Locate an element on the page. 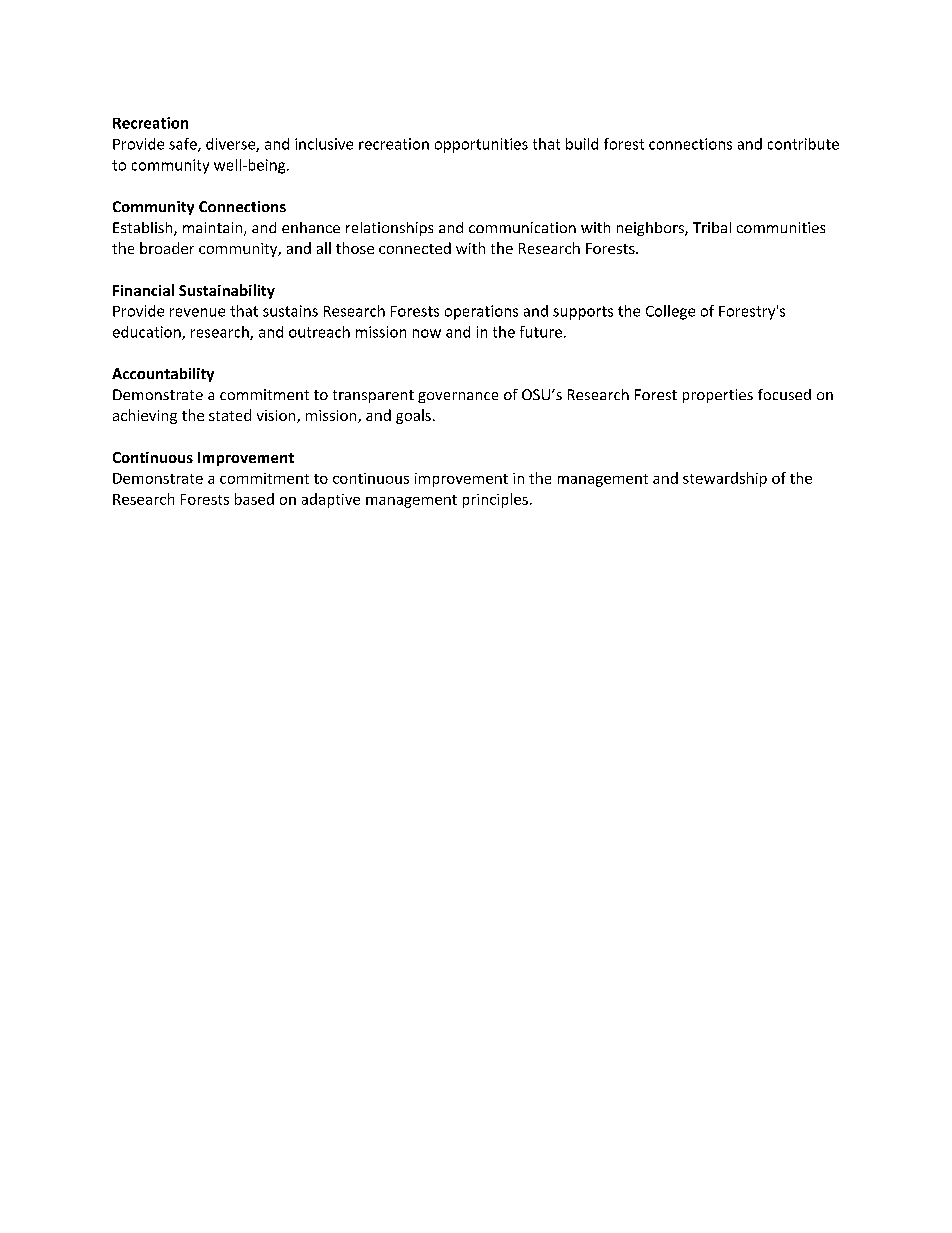 The width and height of the image is (952, 1233). College is located at coordinates (670, 312).
